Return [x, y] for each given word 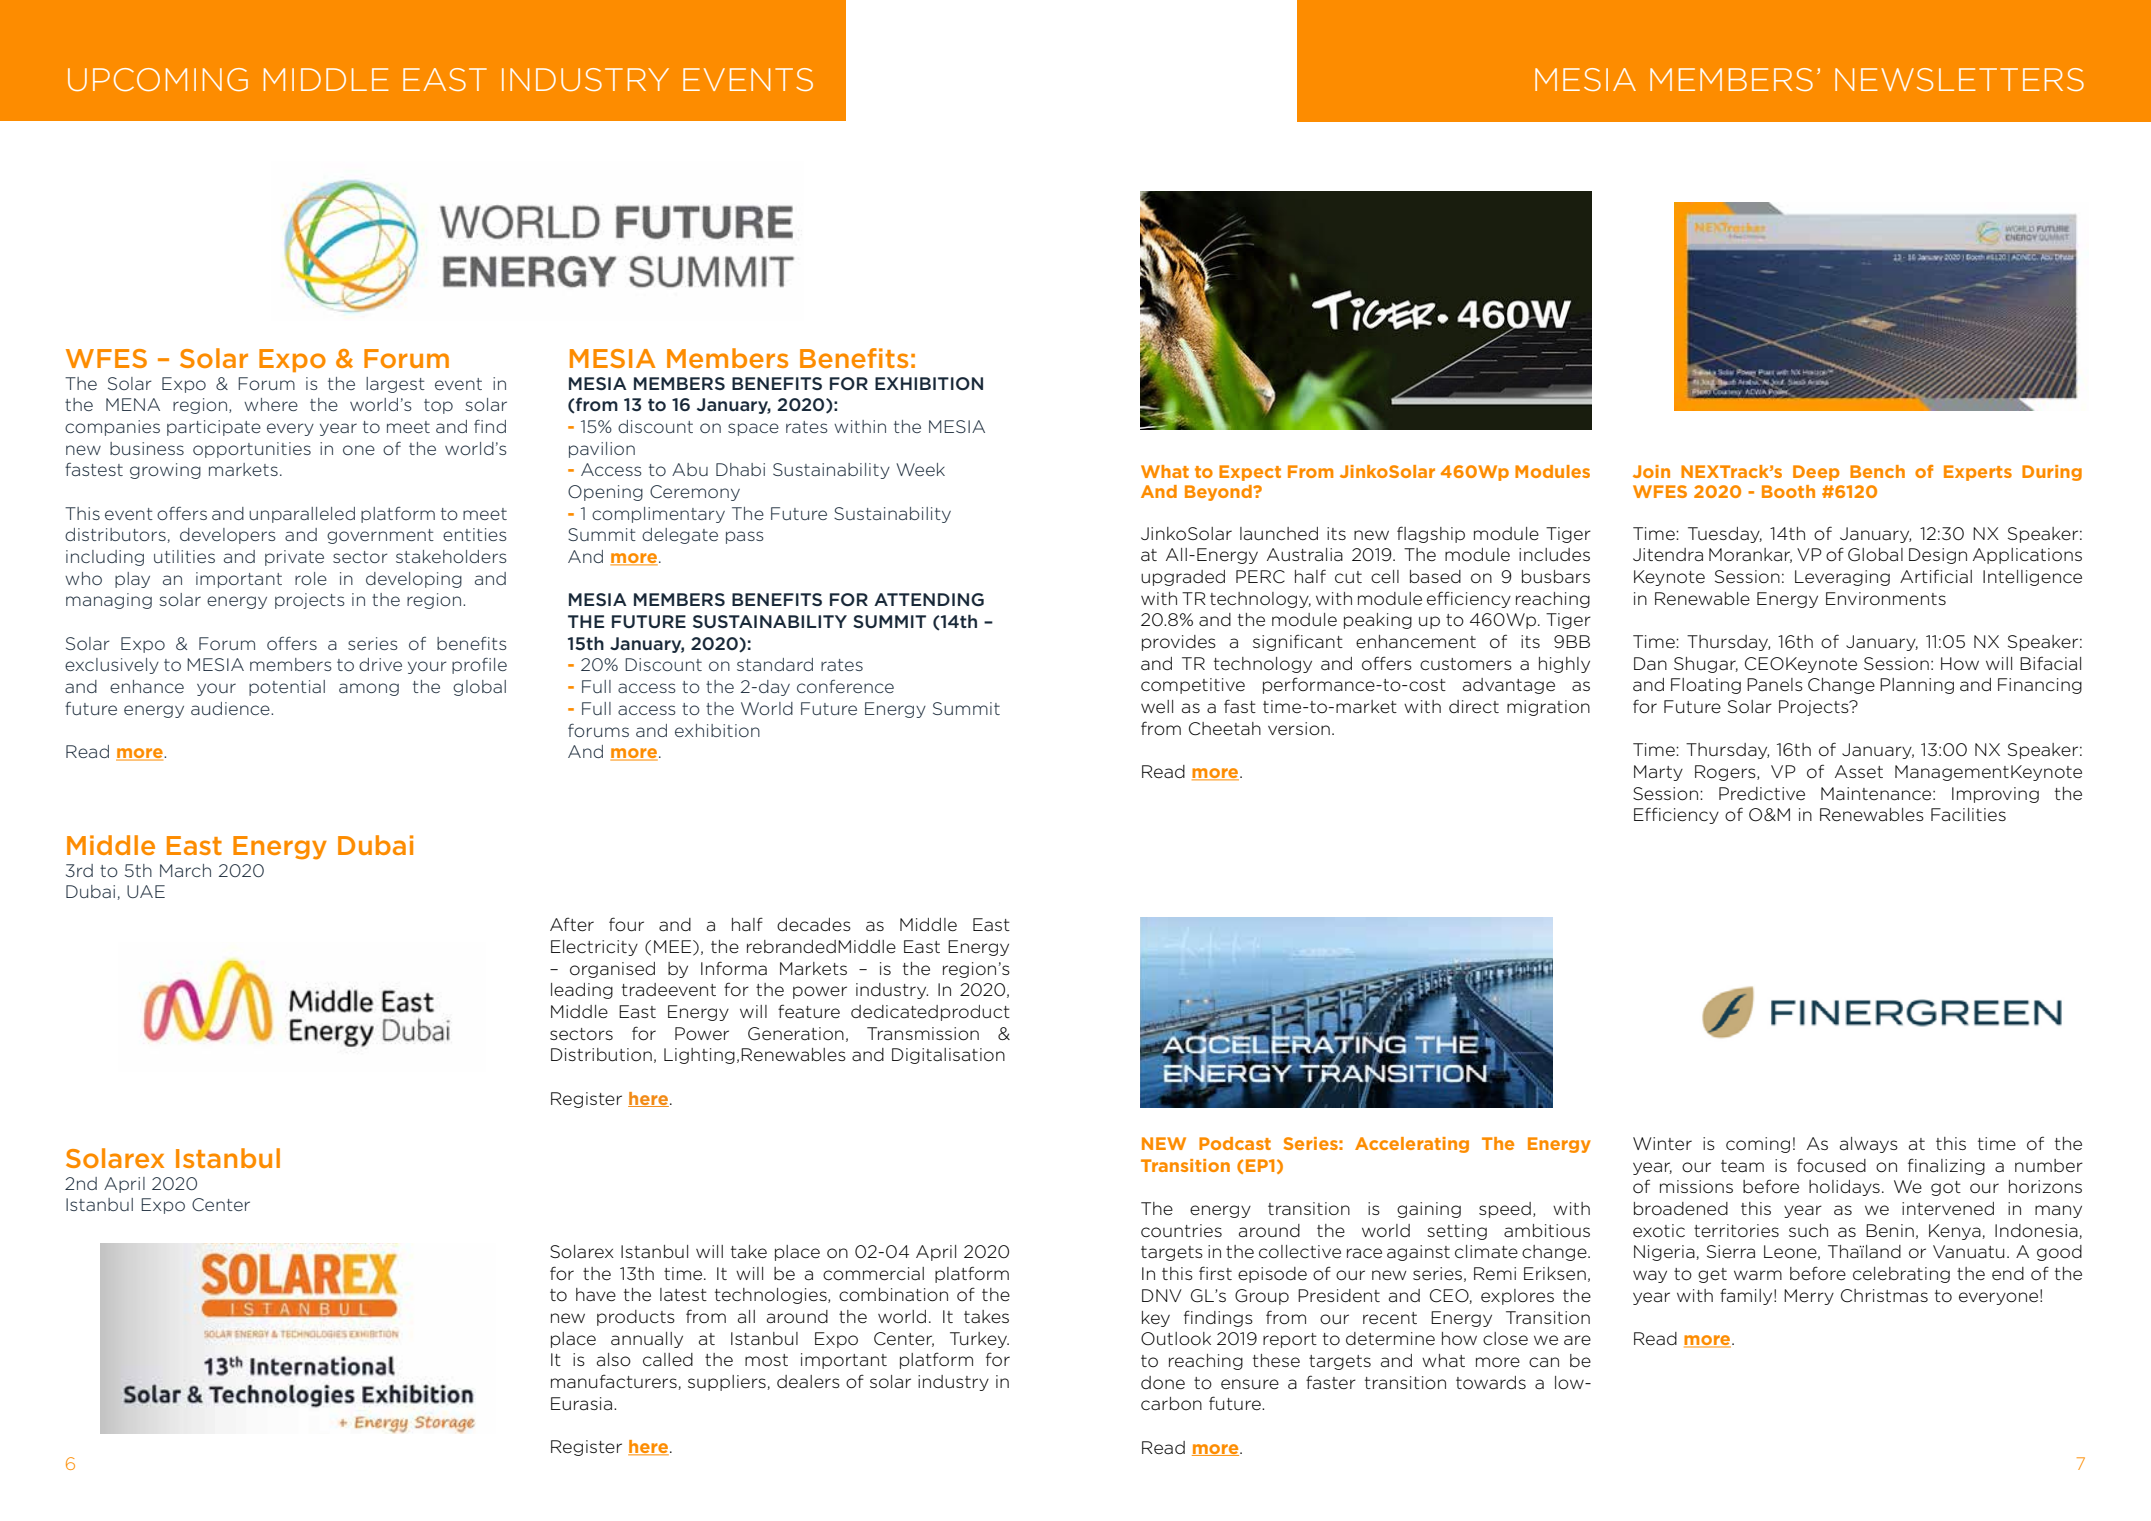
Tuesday [1725, 535]
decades [814, 925]
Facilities [1968, 815]
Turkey [979, 1340]
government [380, 536]
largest [395, 385]
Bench [1877, 471]
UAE [146, 891]
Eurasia [581, 1404]
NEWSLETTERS [1959, 79]
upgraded [1183, 578]
